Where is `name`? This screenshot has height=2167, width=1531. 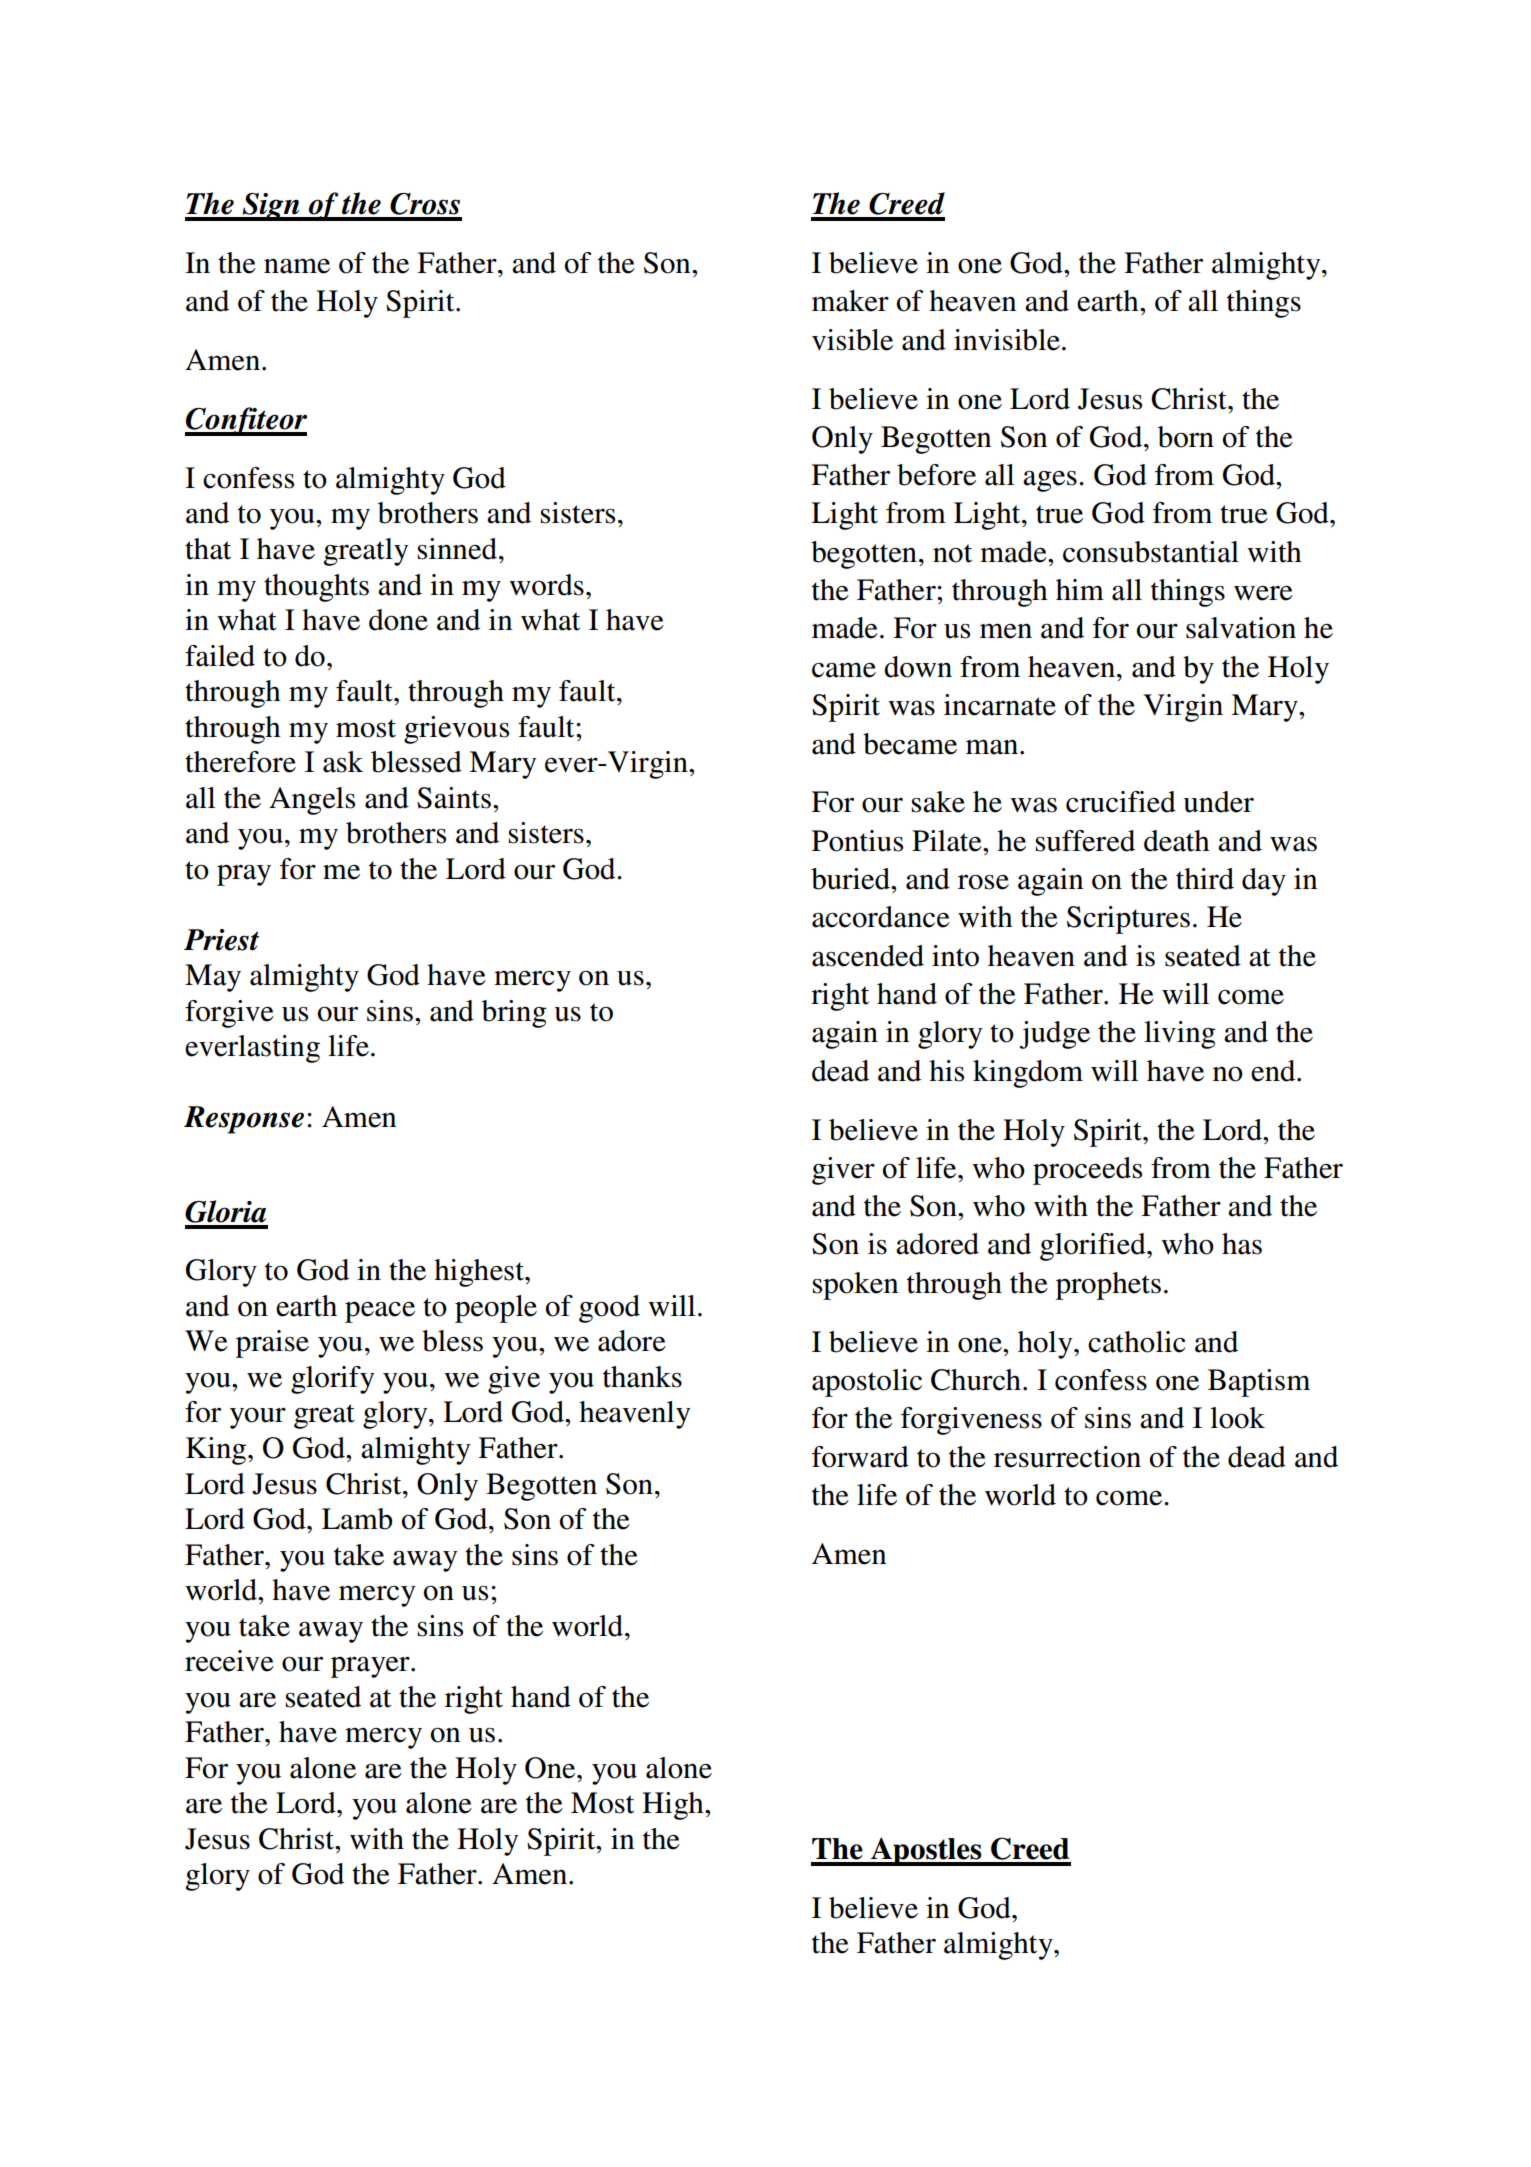
name is located at coordinates (297, 266).
